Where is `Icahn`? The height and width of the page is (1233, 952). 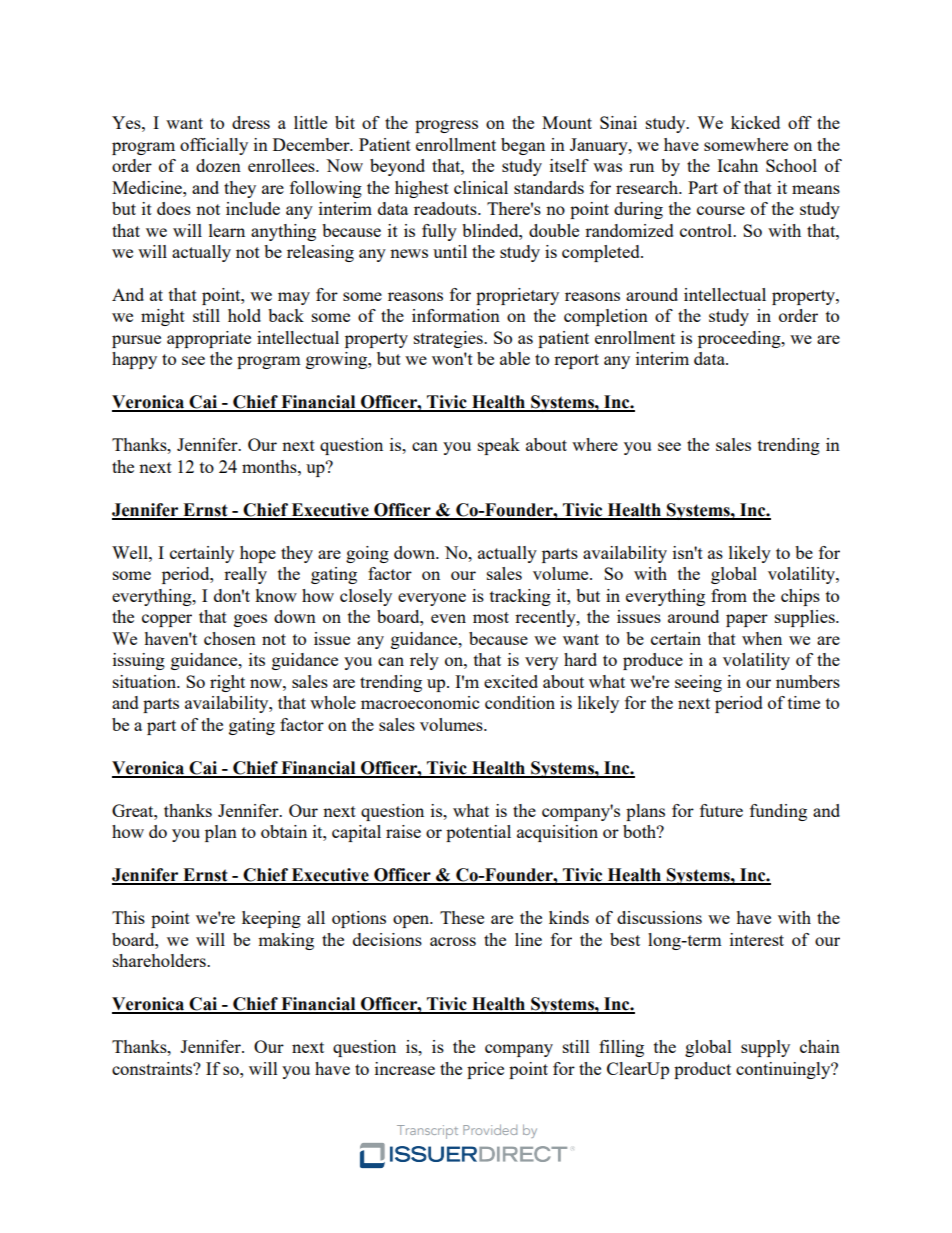
Icahn is located at coordinates (737, 165).
